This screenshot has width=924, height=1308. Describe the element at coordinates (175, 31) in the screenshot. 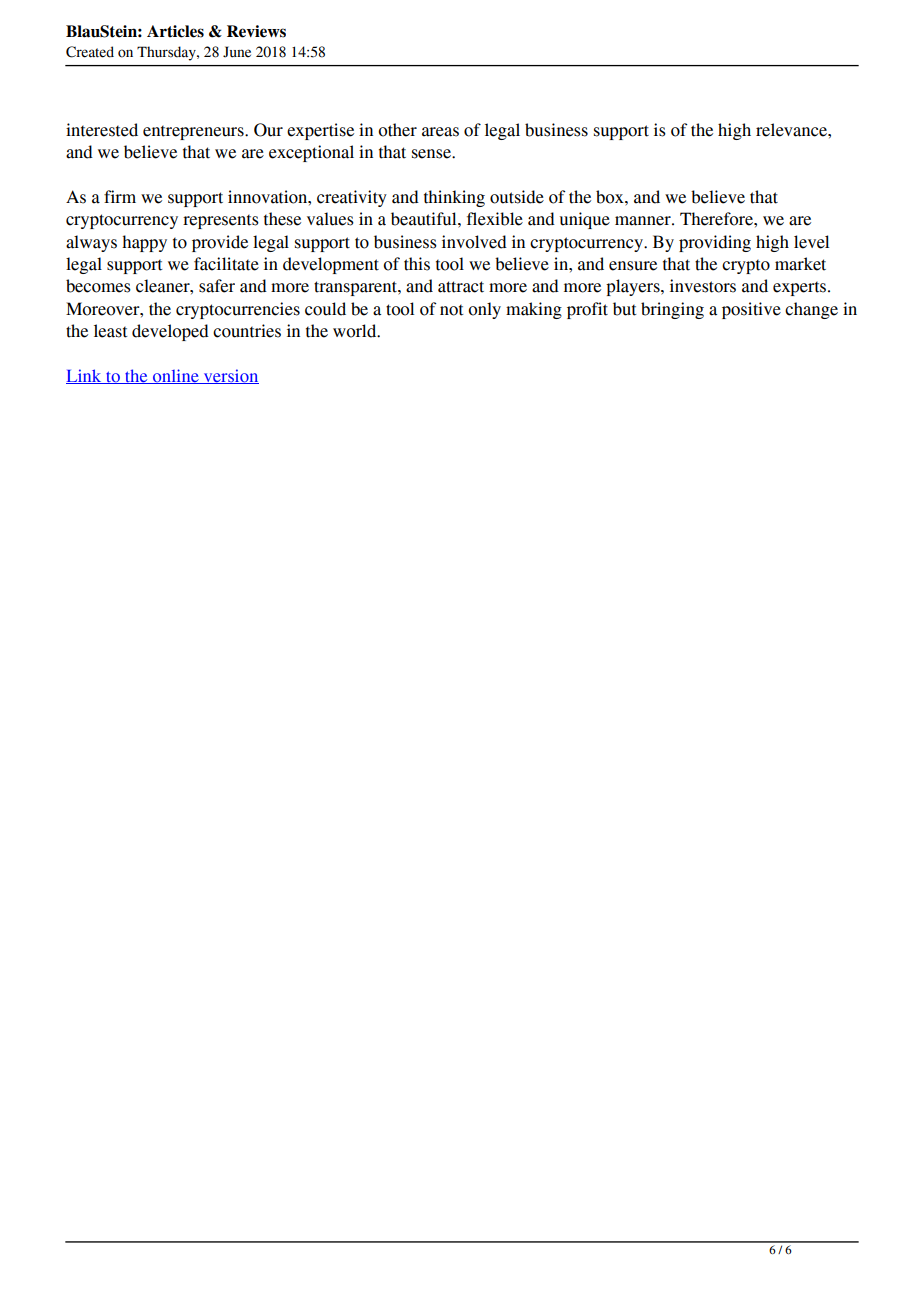

I see `Articles` at that location.
